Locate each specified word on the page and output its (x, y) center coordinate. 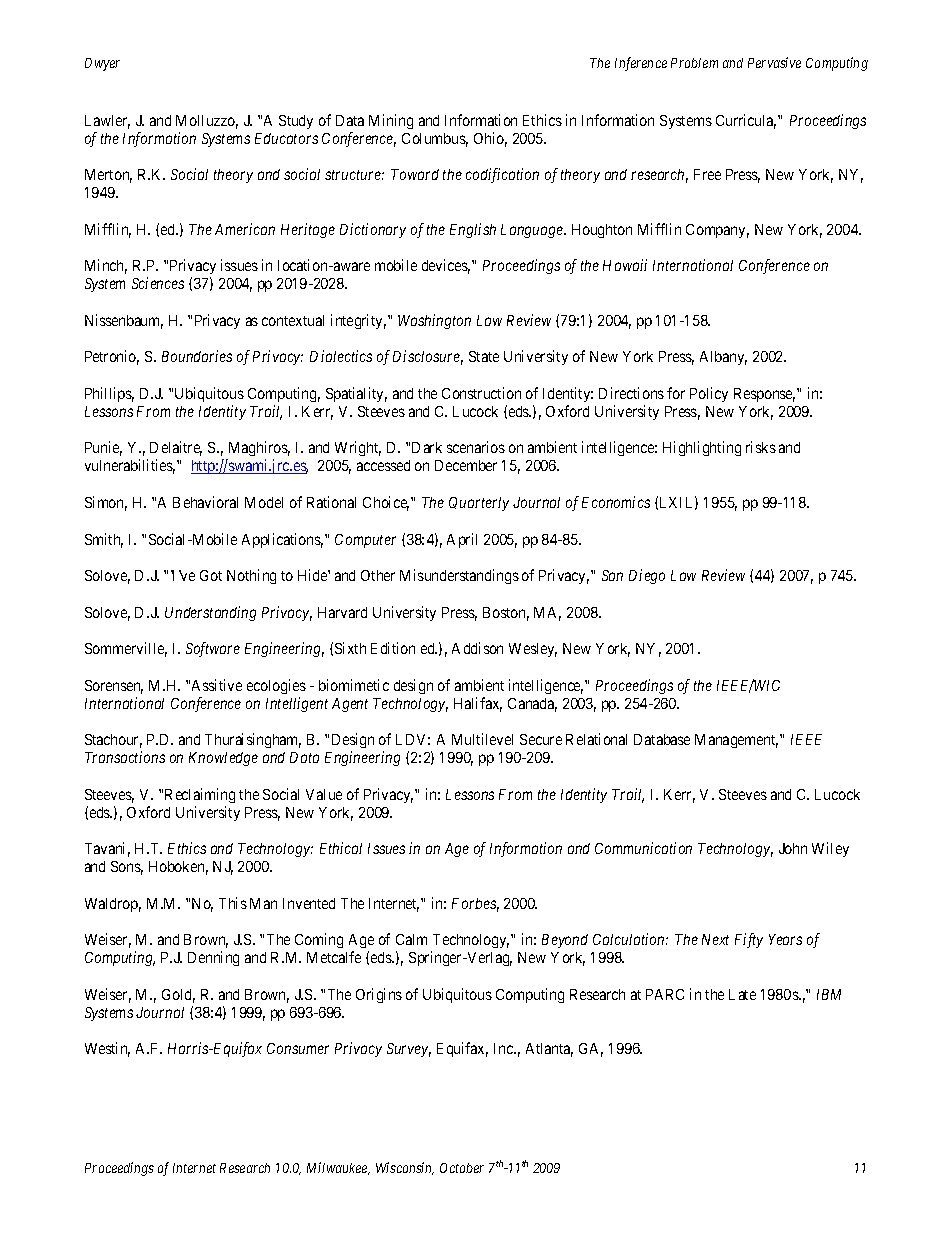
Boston (506, 614)
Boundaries (197, 356)
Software (213, 649)
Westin (107, 1049)
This (233, 903)
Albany (723, 358)
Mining (391, 121)
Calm (411, 939)
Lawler (107, 122)
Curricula (746, 121)
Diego (647, 576)
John (793, 848)
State (484, 356)
